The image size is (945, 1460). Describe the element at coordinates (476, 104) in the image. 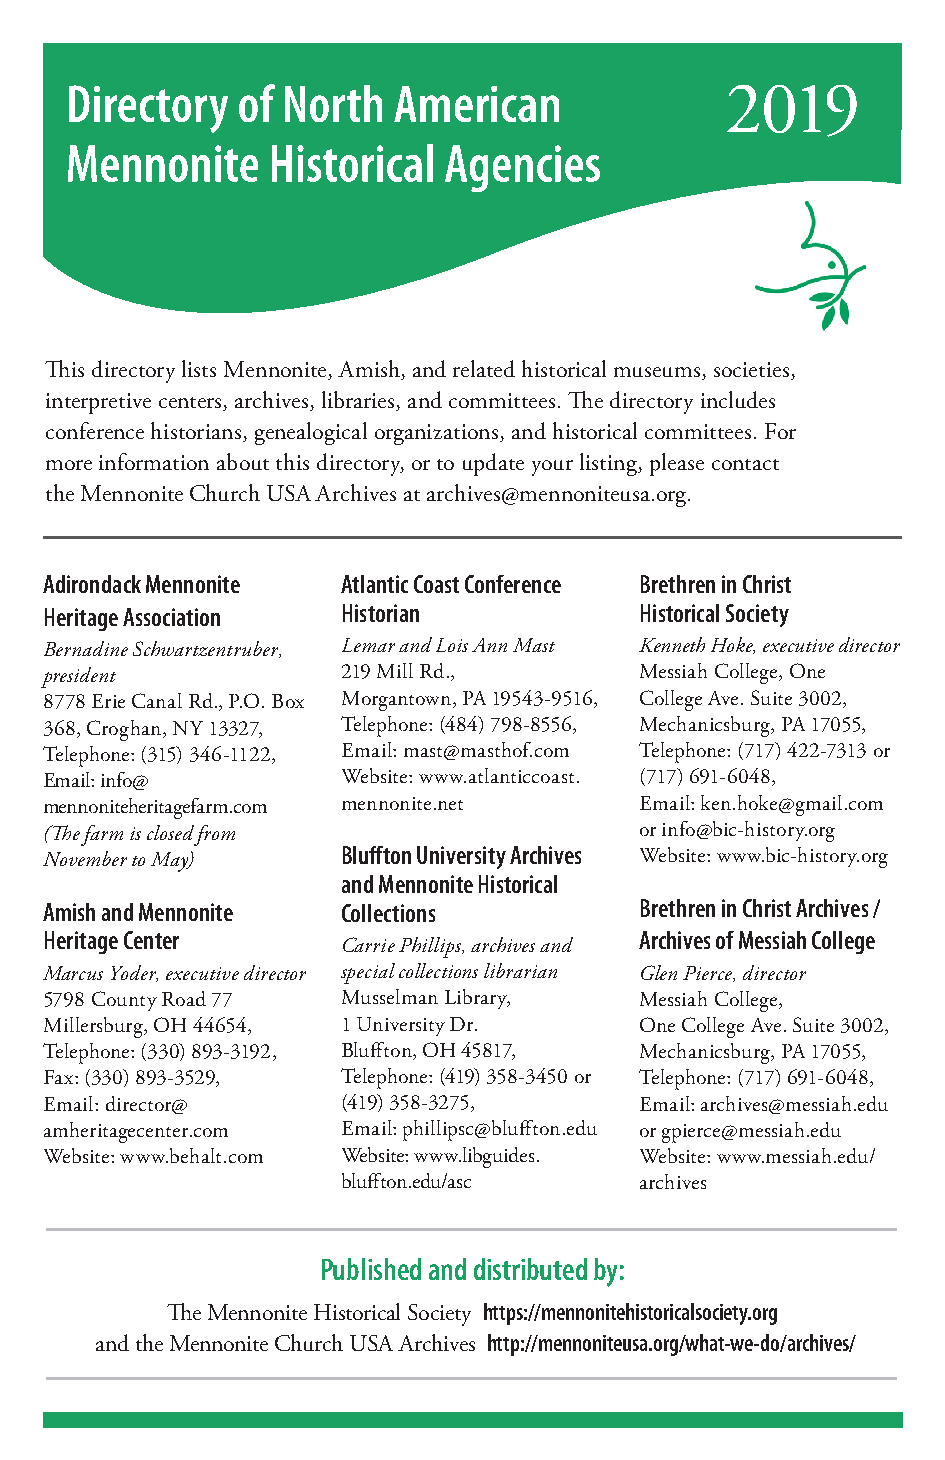

I see `American` at that location.
